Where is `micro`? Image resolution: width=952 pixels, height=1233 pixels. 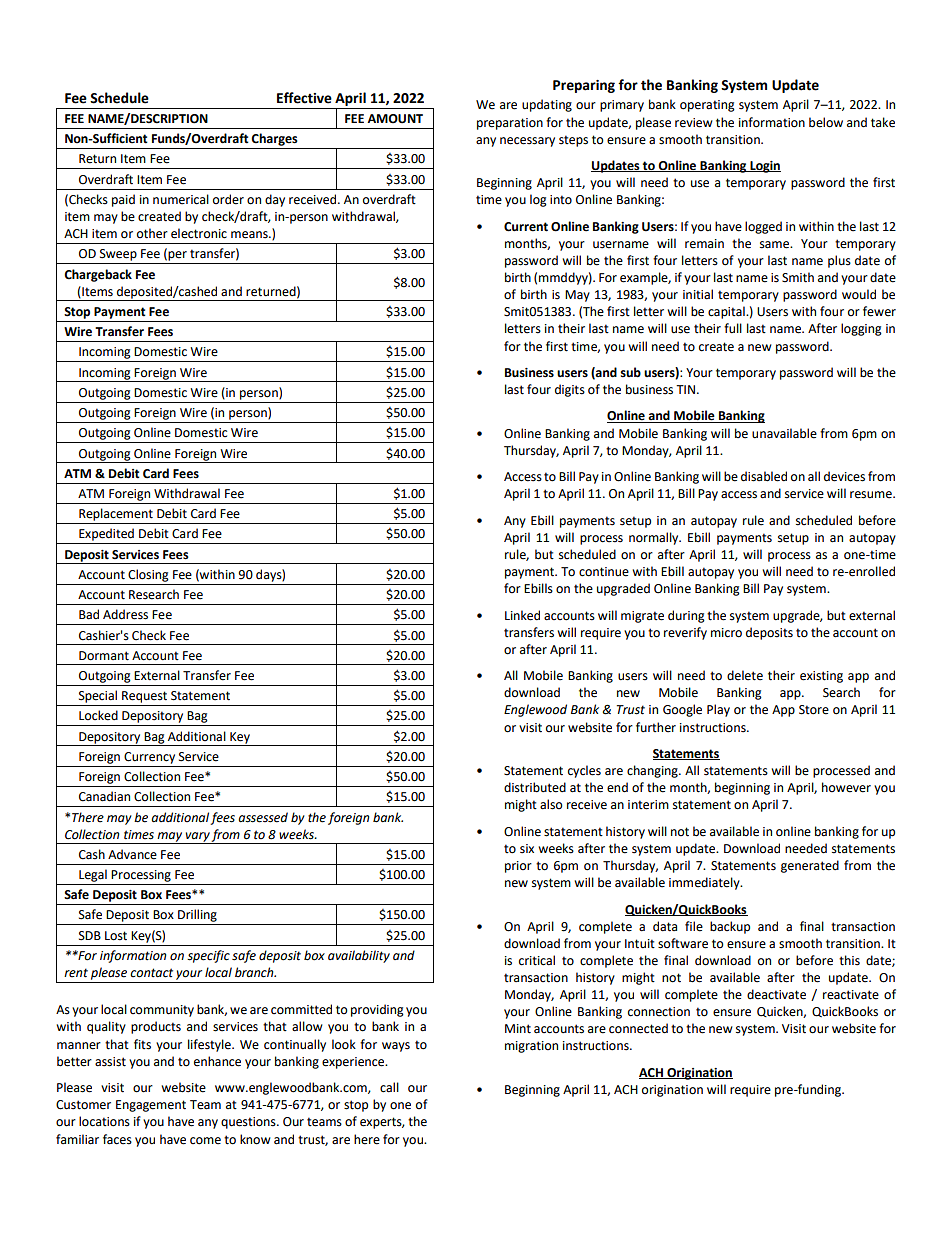 micro is located at coordinates (726, 633).
